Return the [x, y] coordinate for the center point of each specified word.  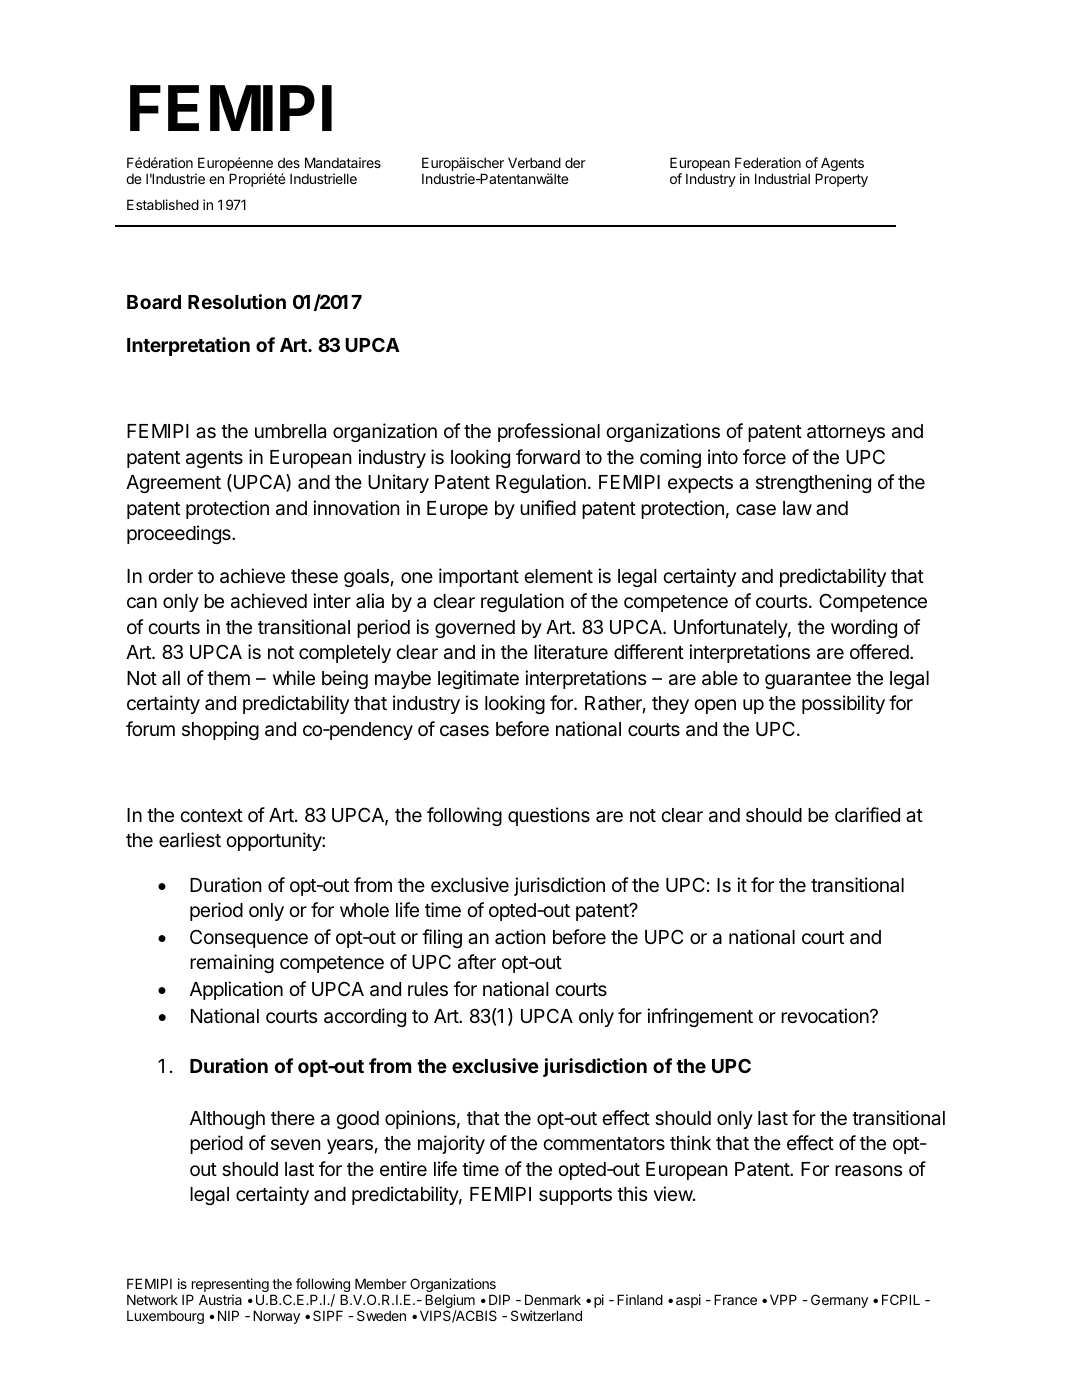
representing [229, 1286]
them [228, 678]
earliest [190, 840]
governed [475, 629]
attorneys [846, 433]
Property [841, 180]
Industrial [782, 178]
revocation [825, 1016]
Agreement [173, 484]
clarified [867, 815]
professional [549, 432]
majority [451, 1144]
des [289, 162]
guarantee [808, 680]
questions [549, 816]
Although [227, 1120]
